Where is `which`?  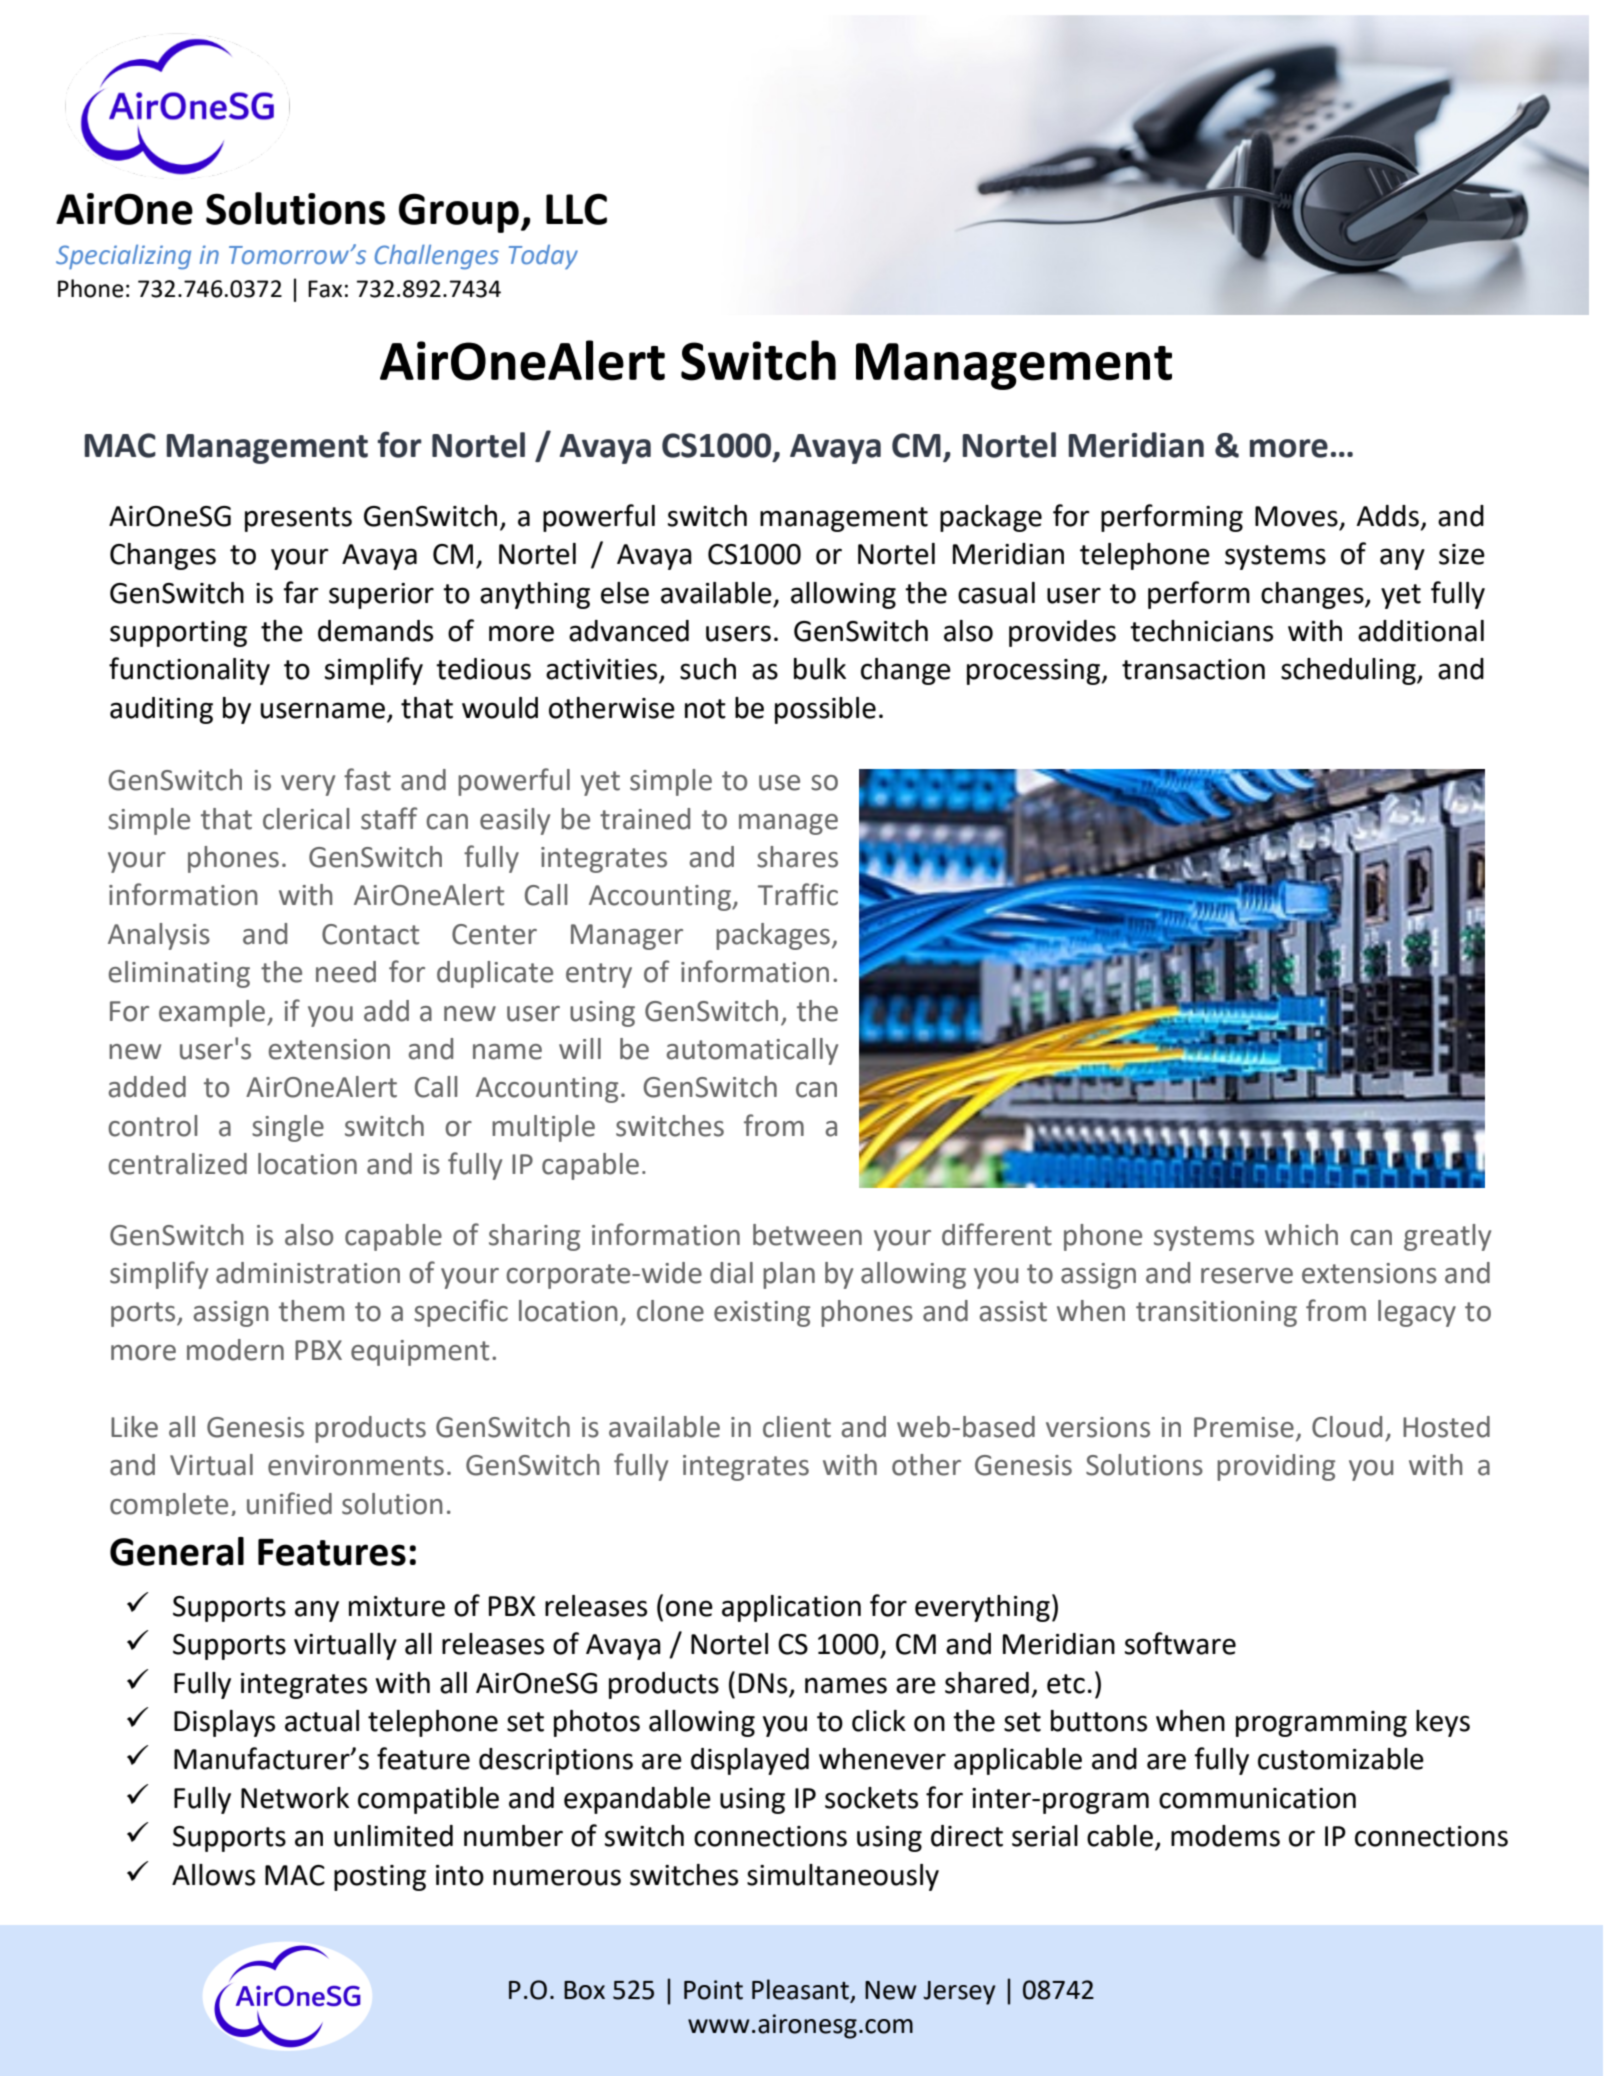
which is located at coordinates (1301, 1235).
